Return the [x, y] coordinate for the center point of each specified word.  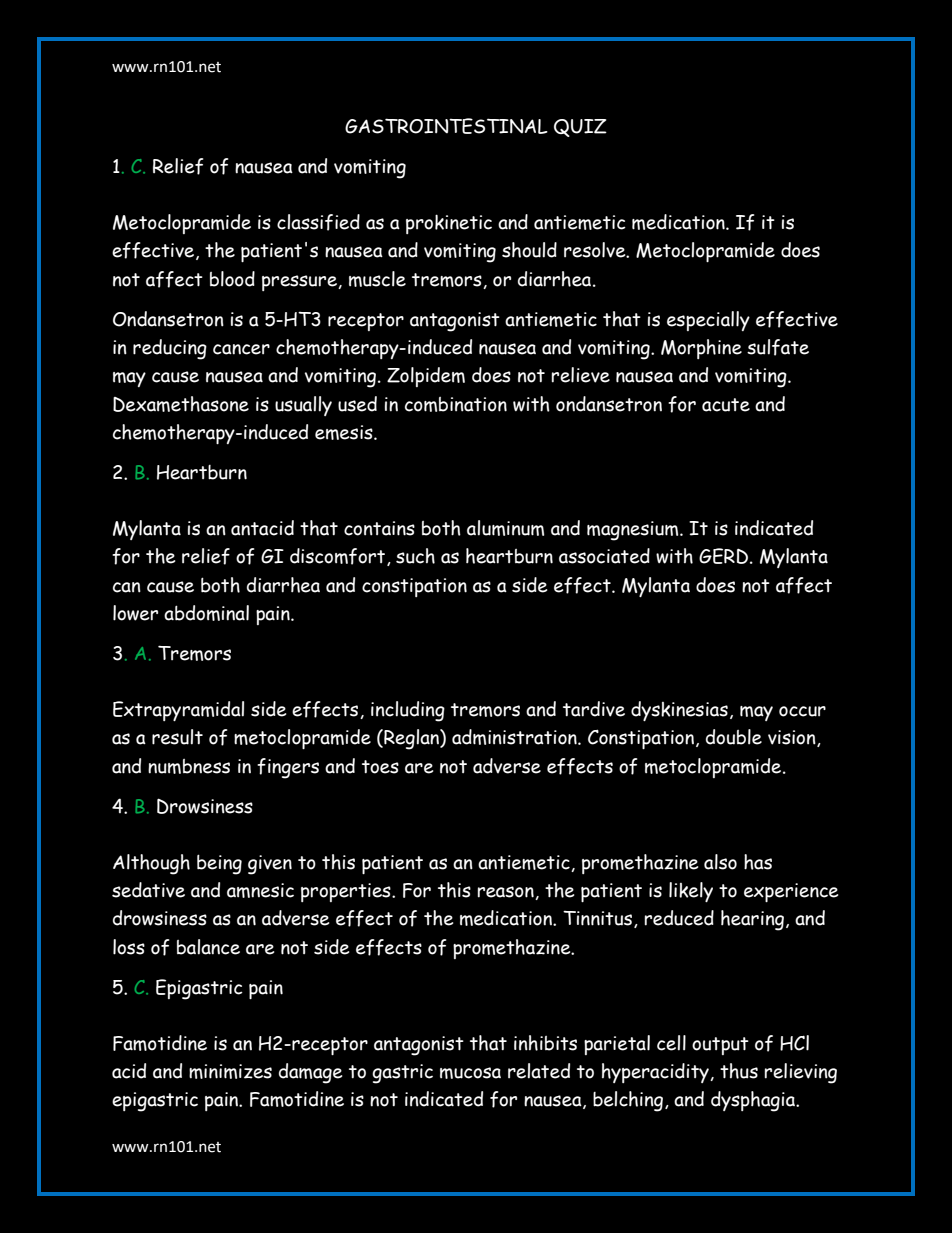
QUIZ [580, 128]
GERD [723, 556]
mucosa [470, 1073]
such [415, 556]
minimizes [230, 1071]
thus [739, 1071]
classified [318, 222]
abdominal [206, 613]
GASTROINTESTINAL [446, 126]
